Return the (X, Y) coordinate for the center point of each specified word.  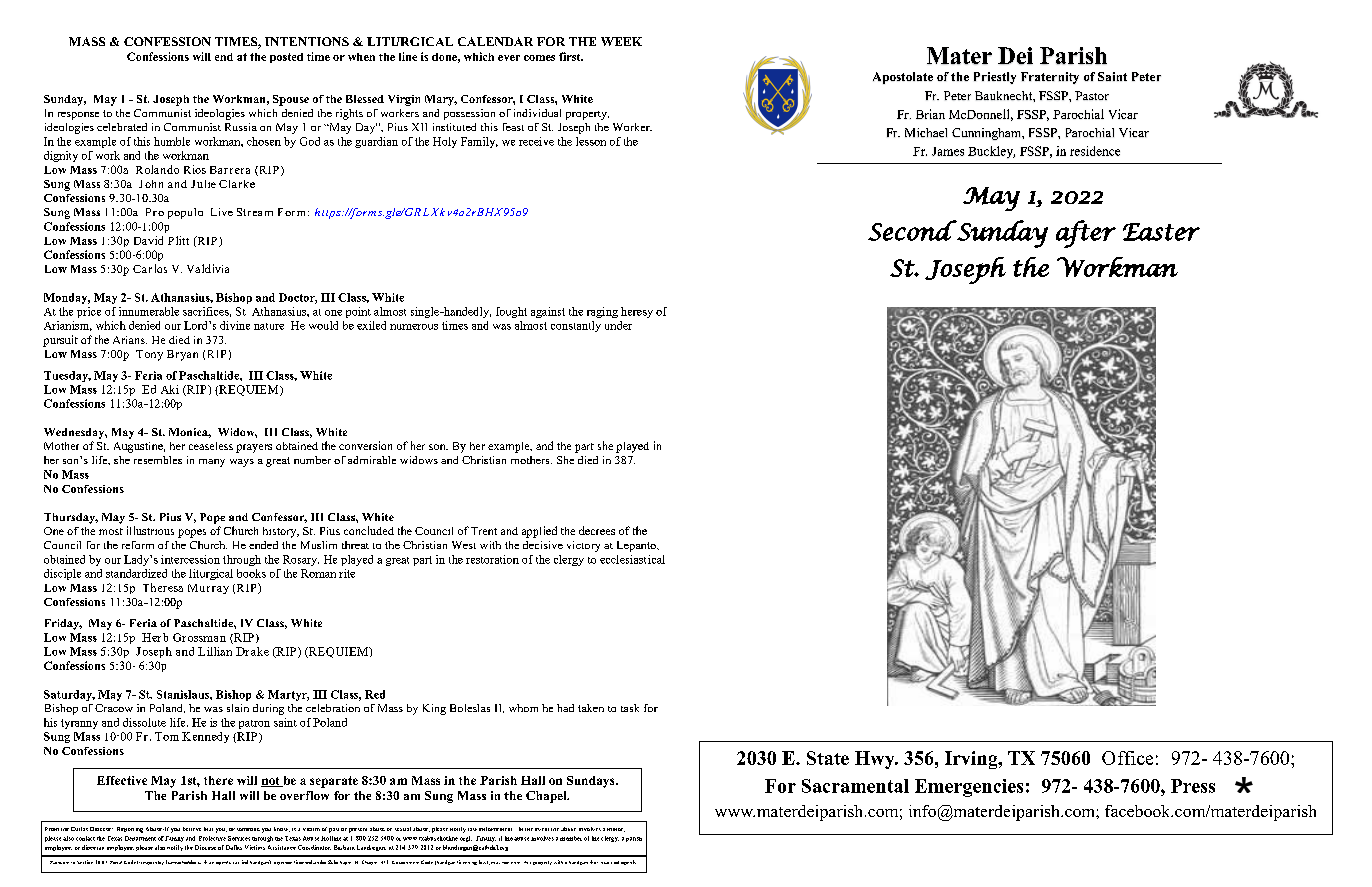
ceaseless (211, 446)
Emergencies (969, 788)
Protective (212, 838)
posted (286, 58)
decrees (597, 530)
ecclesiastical (632, 559)
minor (616, 830)
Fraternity (1050, 78)
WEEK (621, 41)
